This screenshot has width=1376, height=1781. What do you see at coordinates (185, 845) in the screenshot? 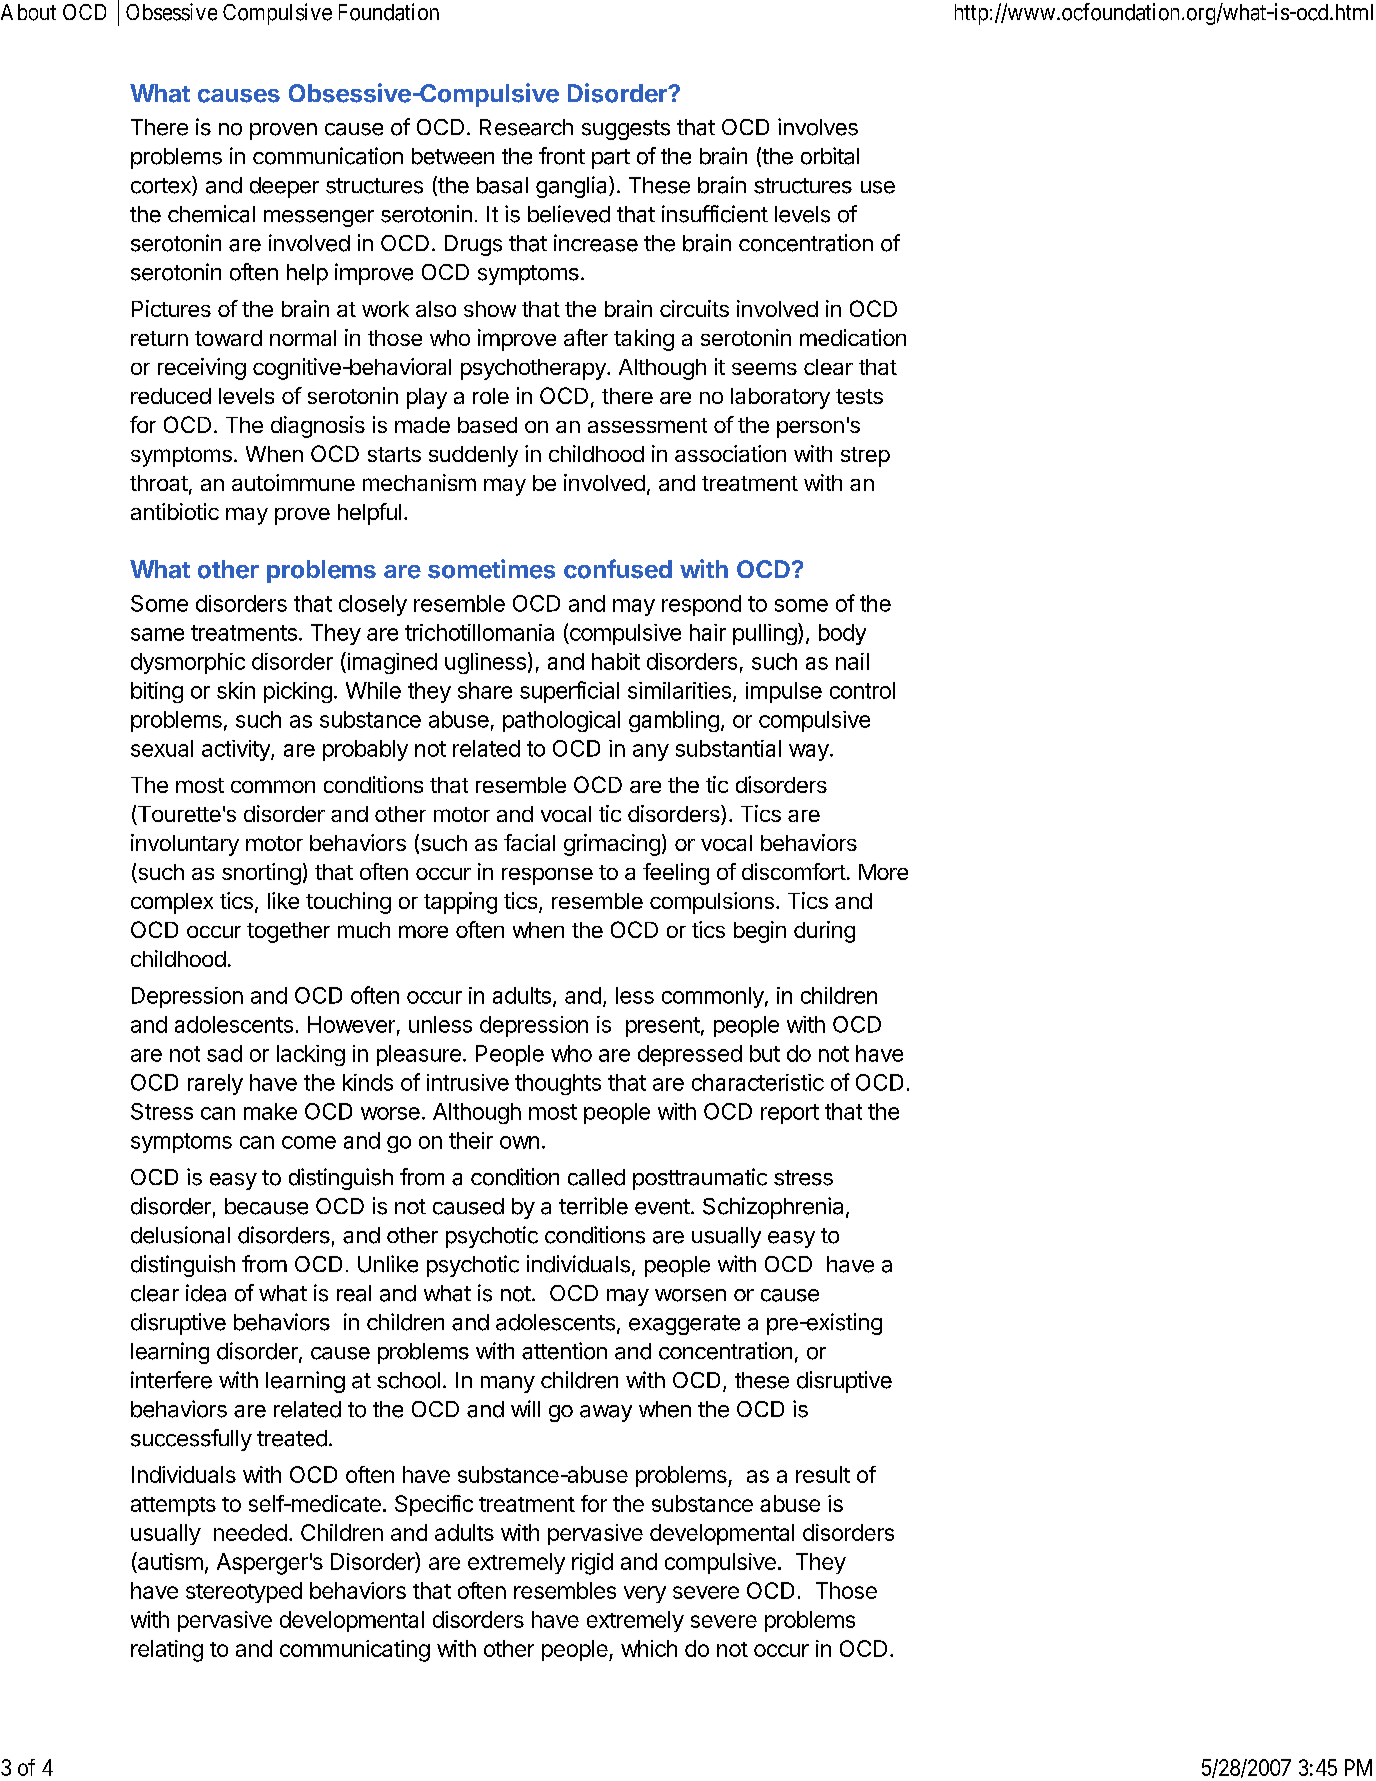
I see `involuntary` at bounding box center [185, 845].
